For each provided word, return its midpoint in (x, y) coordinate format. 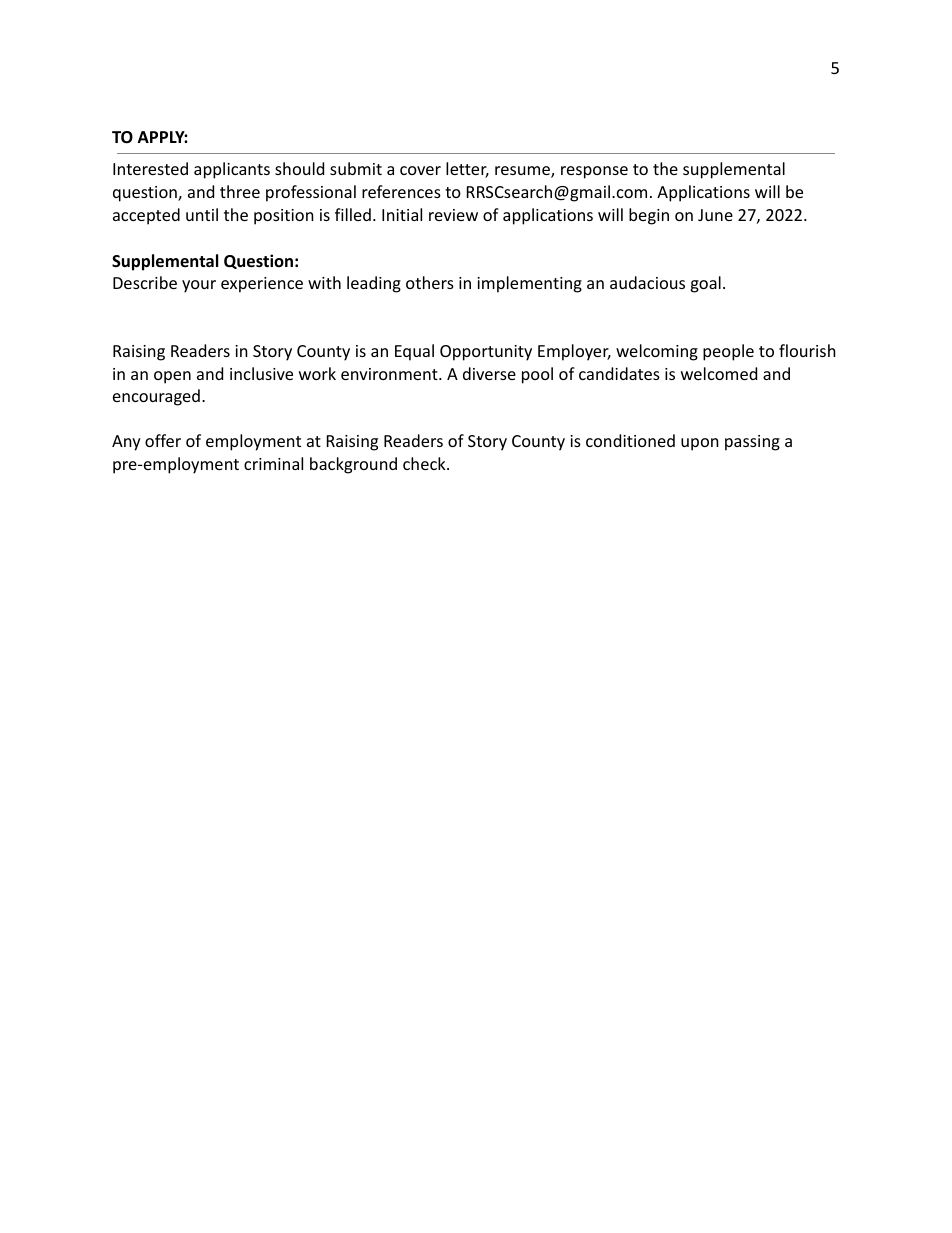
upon (700, 444)
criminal (273, 463)
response (594, 172)
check (425, 463)
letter (467, 170)
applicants (232, 170)
